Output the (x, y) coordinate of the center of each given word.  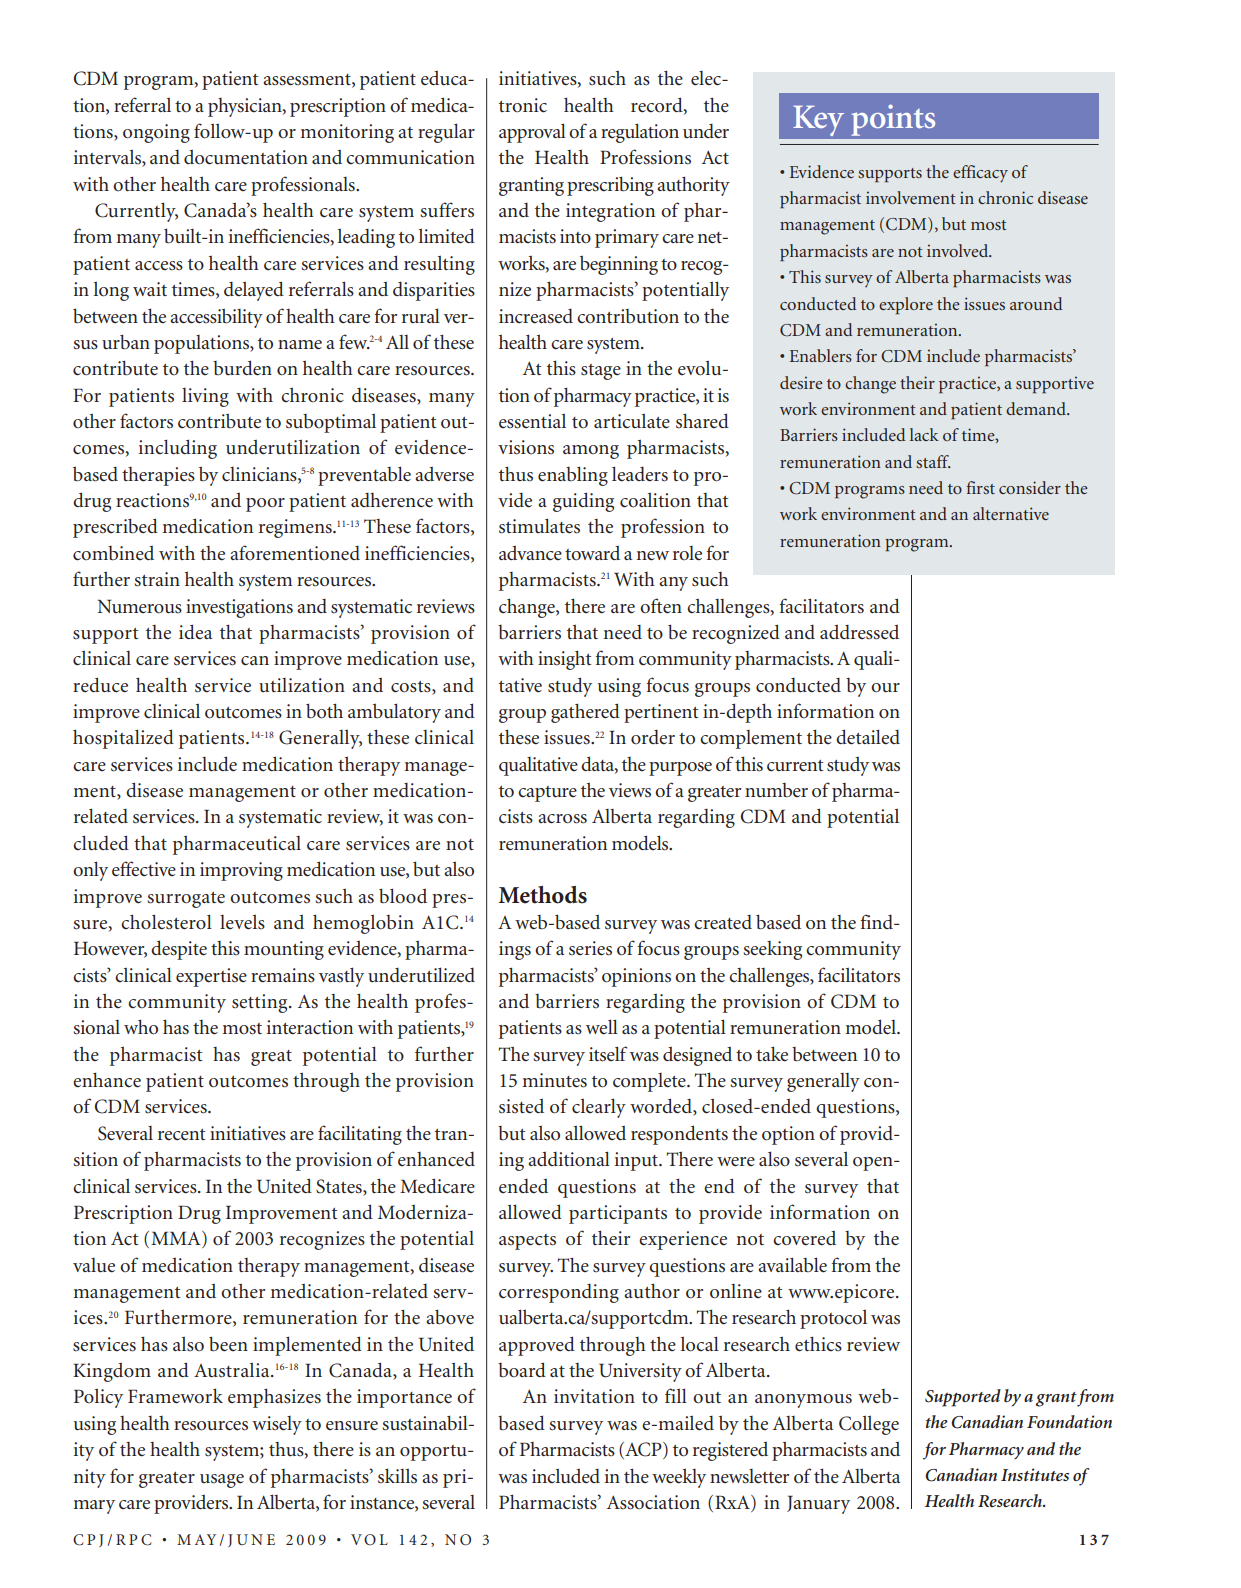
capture (547, 794)
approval (532, 133)
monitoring (347, 133)
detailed (868, 737)
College (869, 1425)
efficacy (980, 174)
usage (222, 1481)
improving (241, 871)
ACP (643, 1450)
